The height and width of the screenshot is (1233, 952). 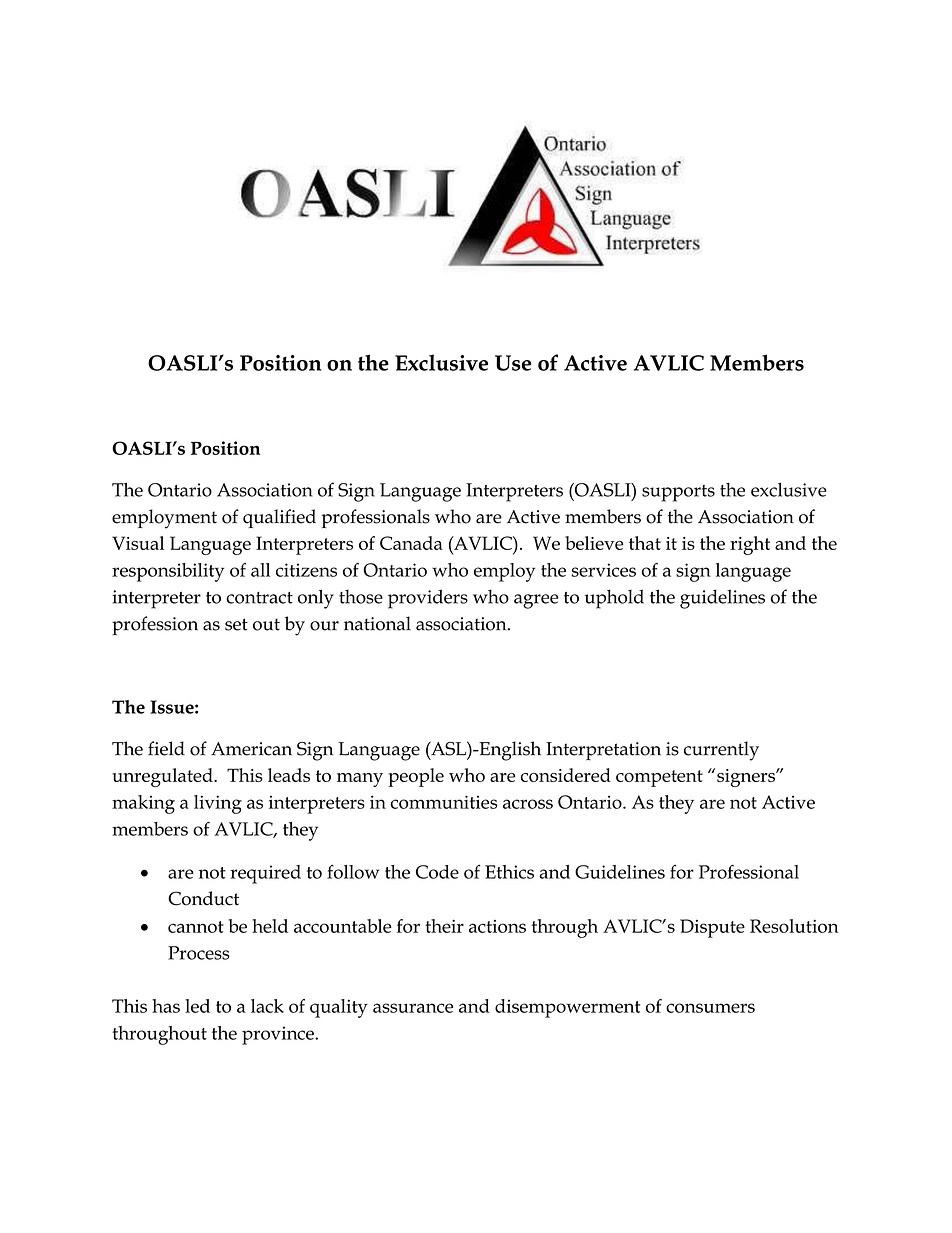 I want to click on people, so click(x=416, y=777).
